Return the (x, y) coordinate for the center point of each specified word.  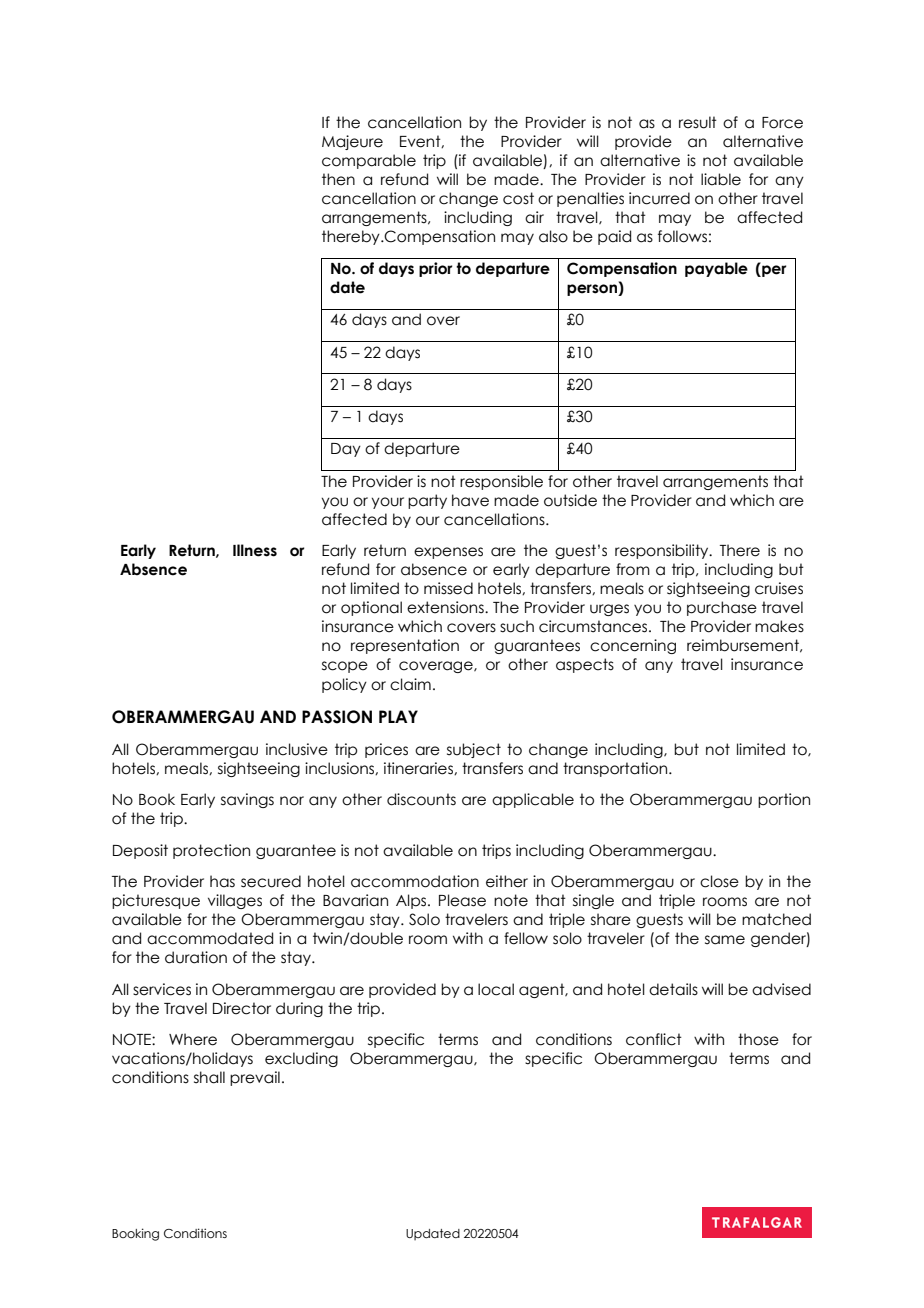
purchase (722, 608)
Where (193, 1039)
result (698, 122)
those (758, 1039)
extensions (446, 607)
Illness (255, 550)
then (338, 179)
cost (518, 198)
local (496, 989)
